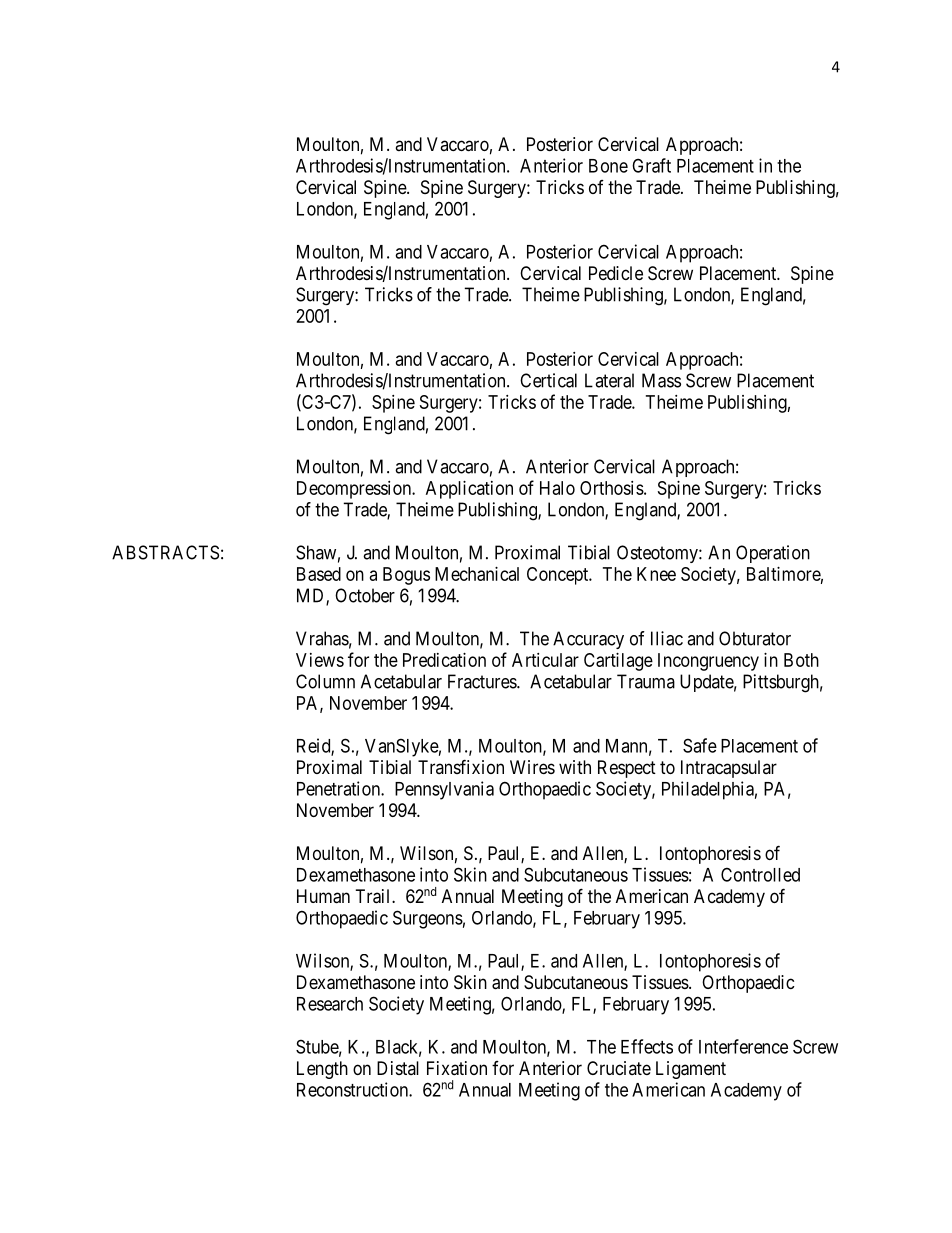 This screenshot has width=952, height=1233. I want to click on Interference, so click(743, 1046).
